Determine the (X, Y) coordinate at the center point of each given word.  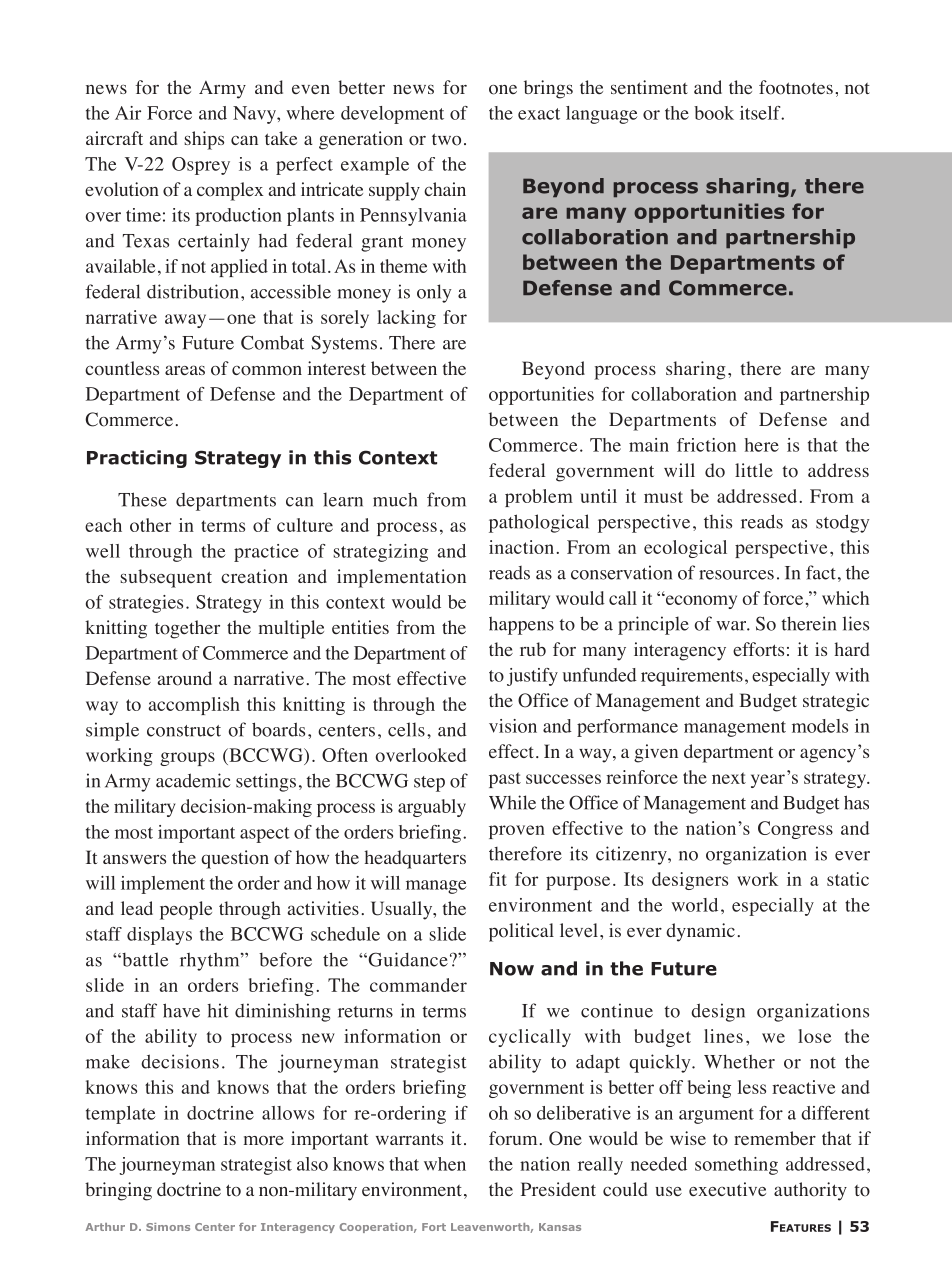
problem (539, 498)
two (446, 139)
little (754, 470)
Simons (168, 1227)
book (714, 113)
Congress (795, 830)
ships (204, 140)
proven (517, 832)
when (445, 1164)
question (235, 859)
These (142, 499)
